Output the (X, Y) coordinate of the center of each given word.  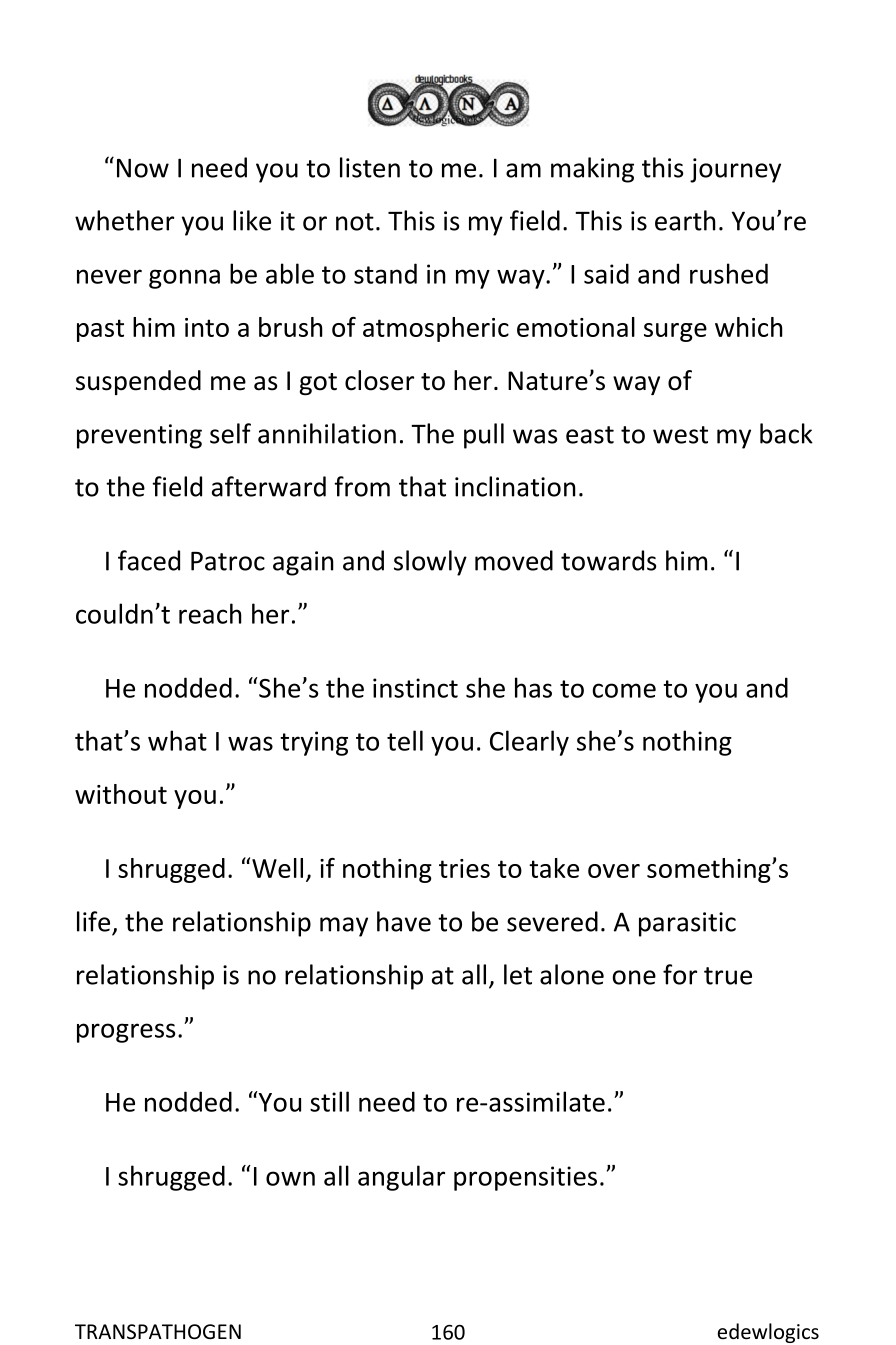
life (93, 921)
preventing (139, 436)
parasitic (687, 924)
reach (210, 613)
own (290, 1178)
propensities (525, 1178)
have (404, 921)
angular (401, 1178)
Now (143, 168)
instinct (415, 688)
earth (685, 220)
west (680, 435)
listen (370, 167)
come (624, 690)
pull (484, 436)
